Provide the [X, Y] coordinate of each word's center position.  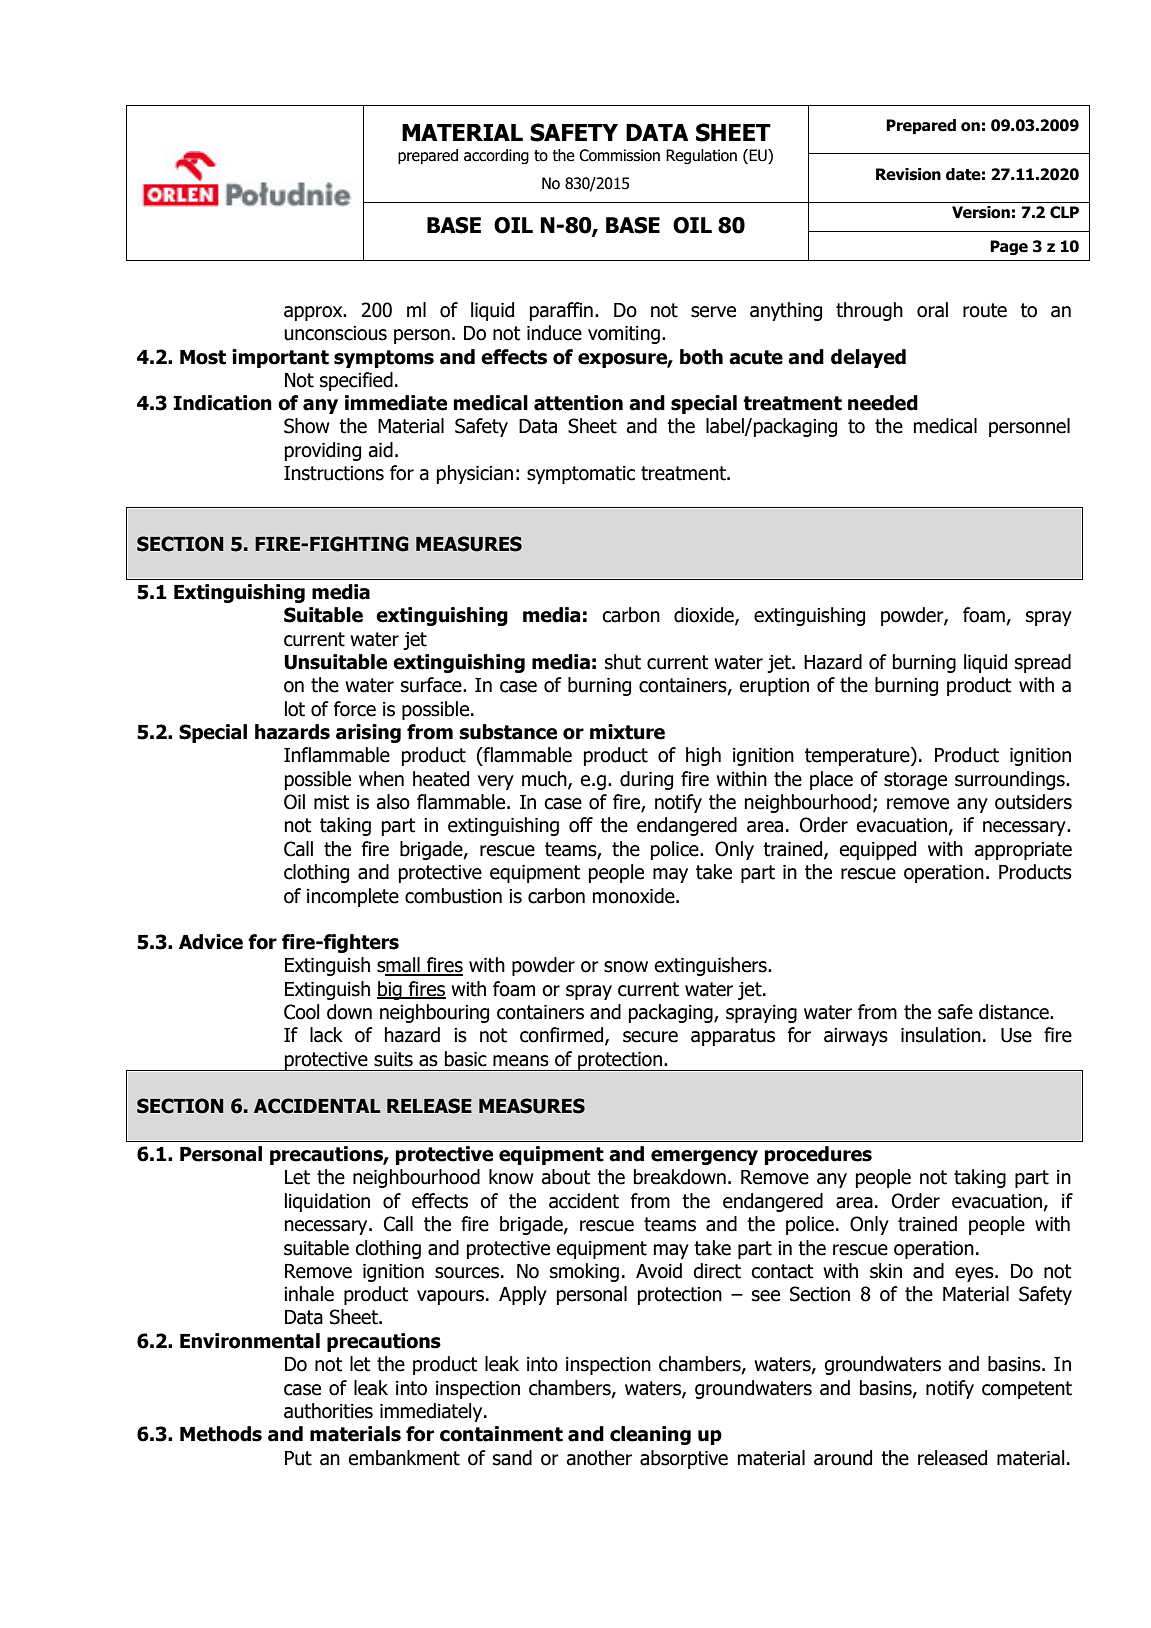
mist [332, 802]
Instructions [334, 473]
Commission [619, 155]
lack [326, 1035]
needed [883, 403]
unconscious [335, 333]
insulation [941, 1035]
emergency [704, 1157]
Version [981, 212]
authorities [328, 1411]
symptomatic [581, 475]
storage [915, 781]
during [646, 780]
